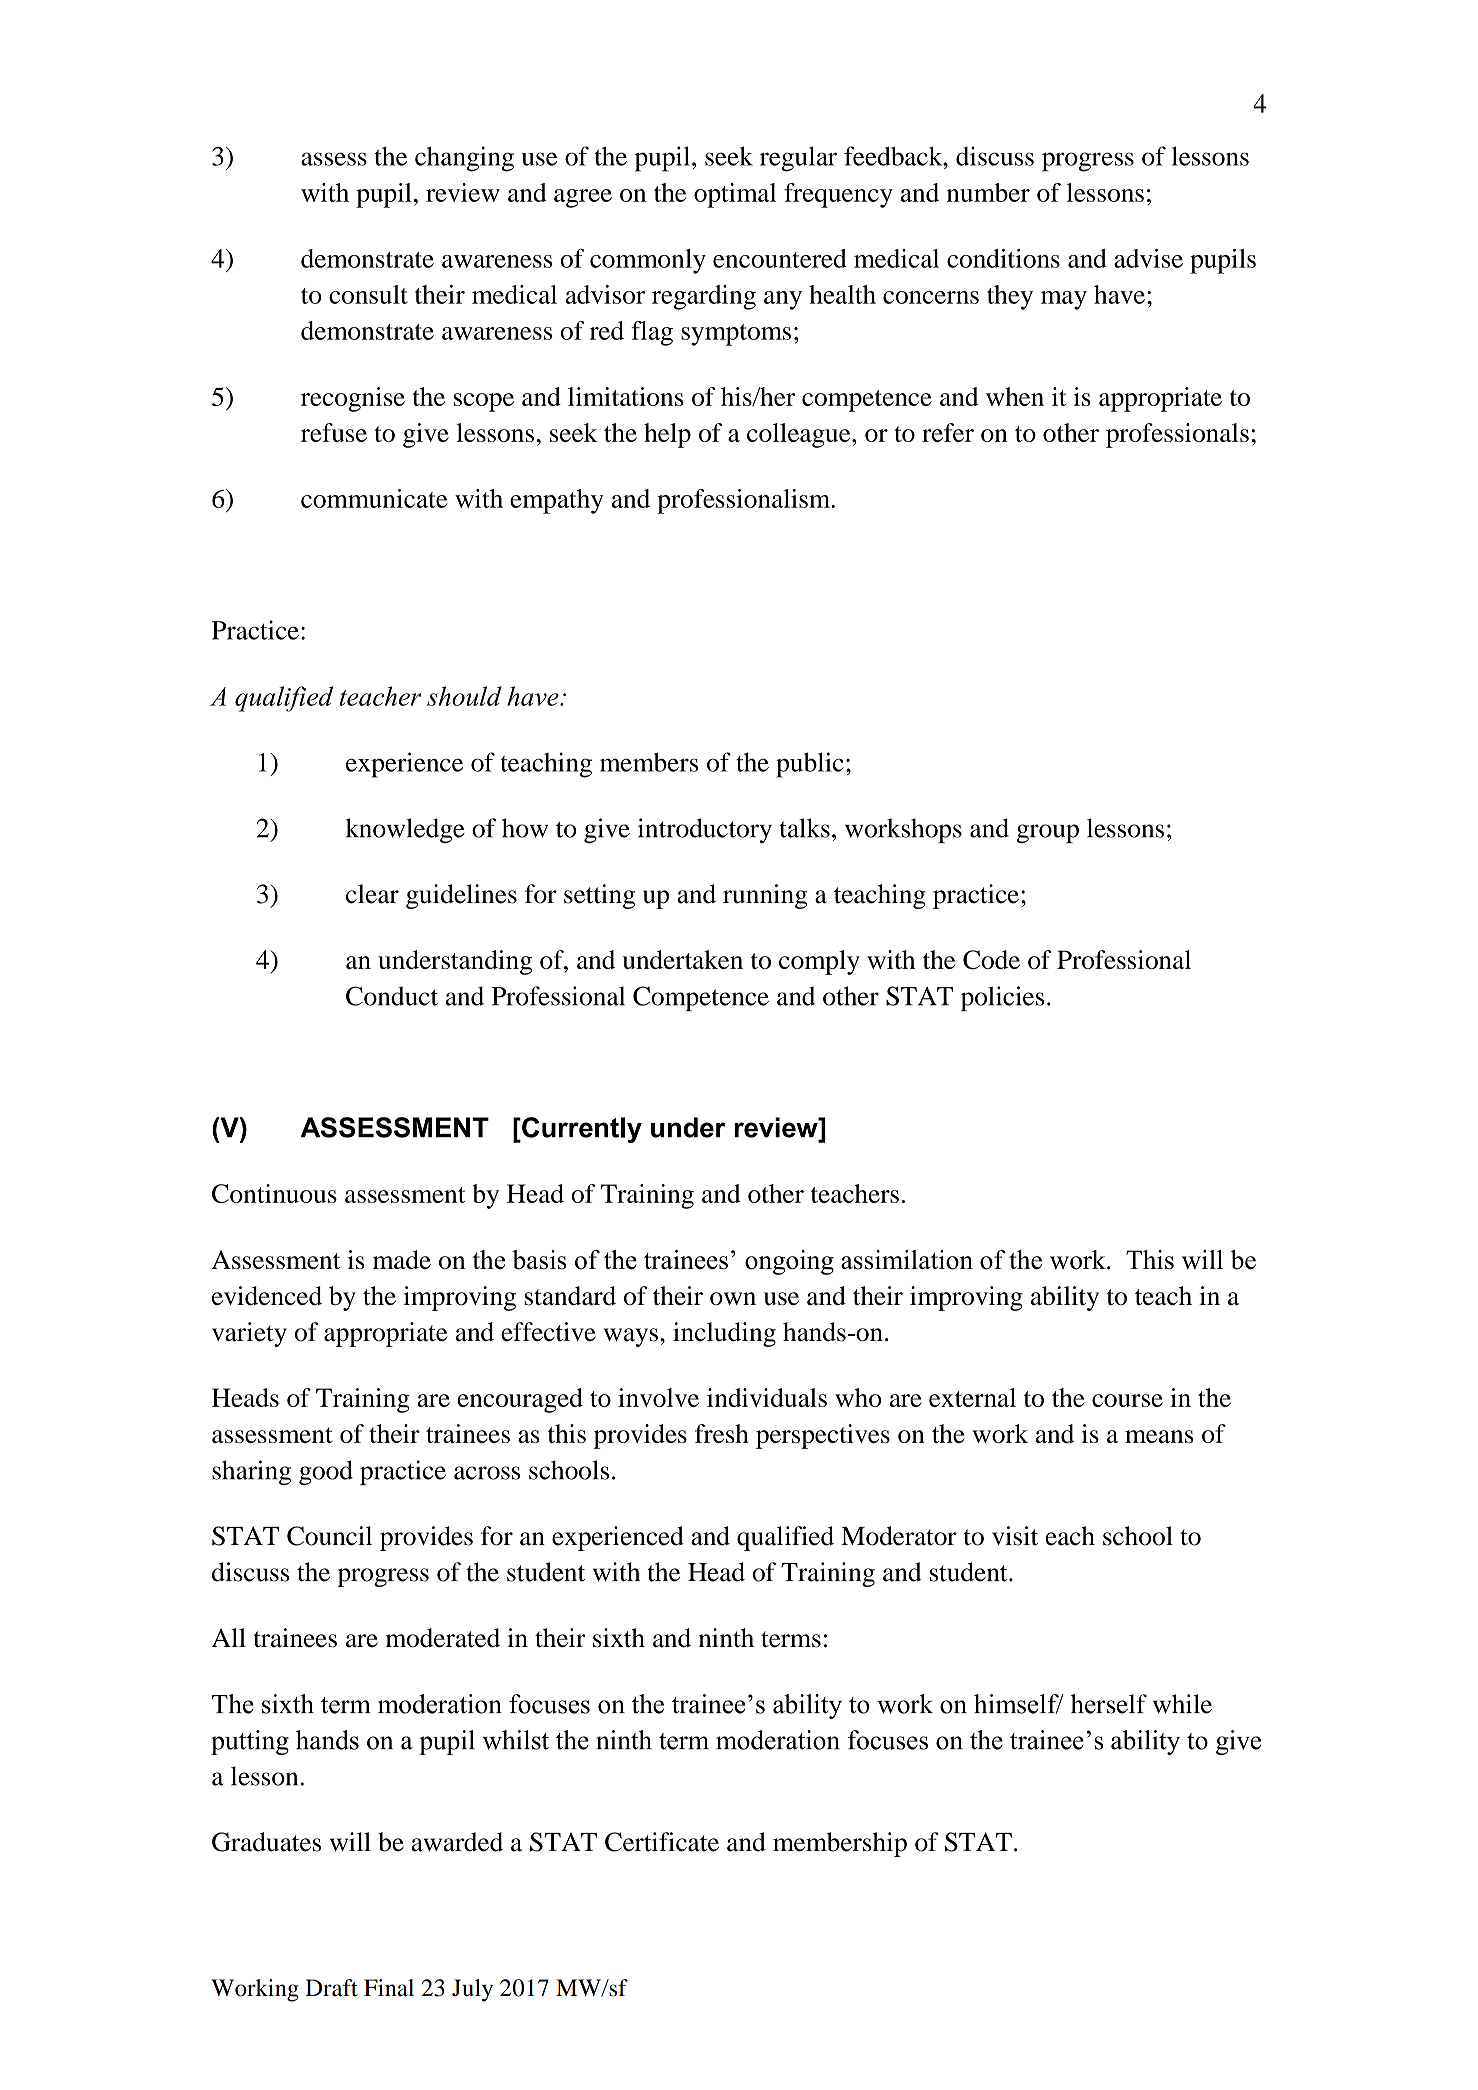 Image resolution: width=1478 pixels, height=2090 pixels. Describe the element at coordinates (331, 1988) in the screenshot. I see `Draft` at that location.
